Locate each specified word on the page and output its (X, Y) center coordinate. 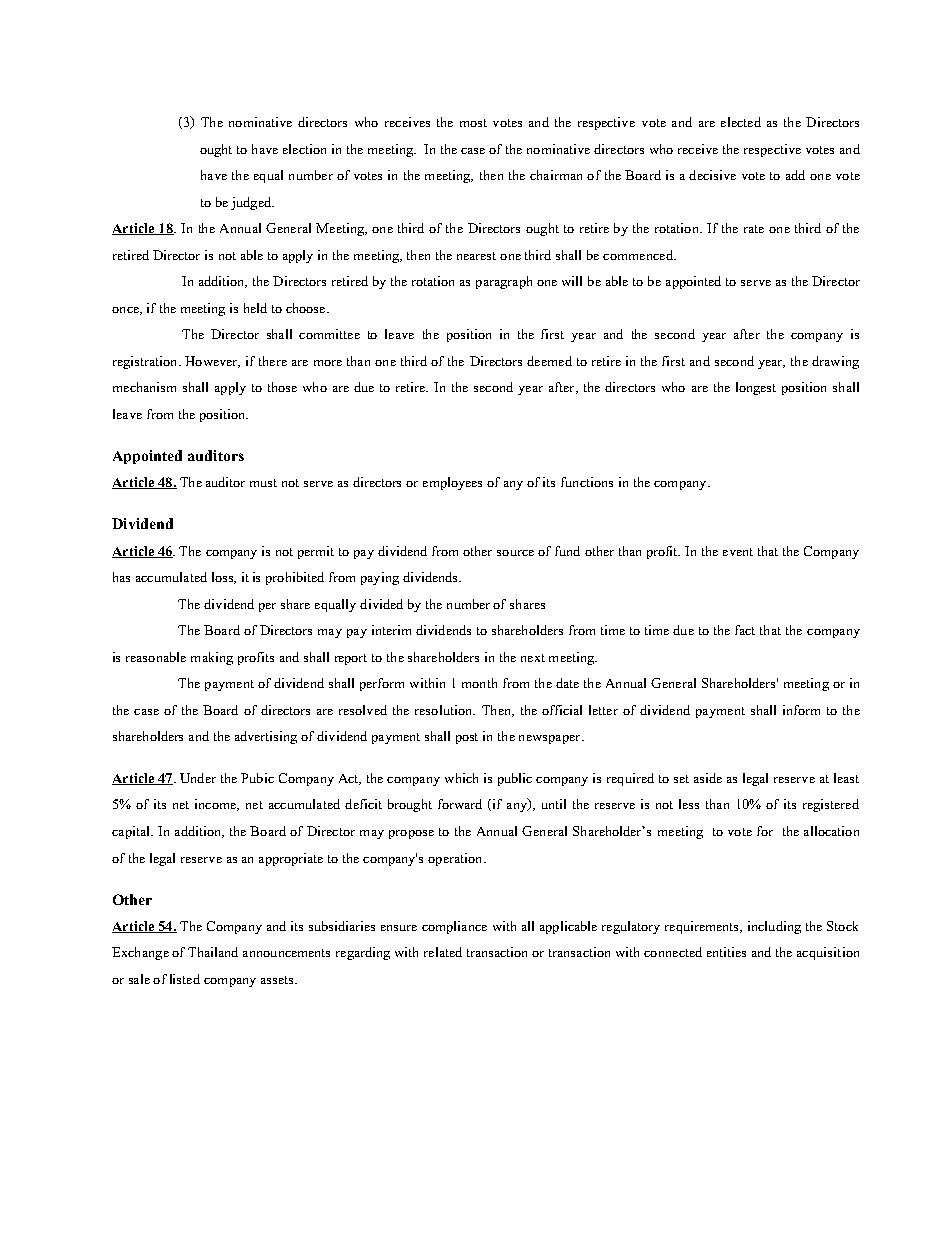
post (467, 738)
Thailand (213, 952)
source (515, 553)
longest (756, 388)
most (473, 123)
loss (223, 578)
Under (198, 778)
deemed (549, 361)
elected (741, 122)
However (212, 362)
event (738, 552)
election (304, 149)
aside (708, 778)
